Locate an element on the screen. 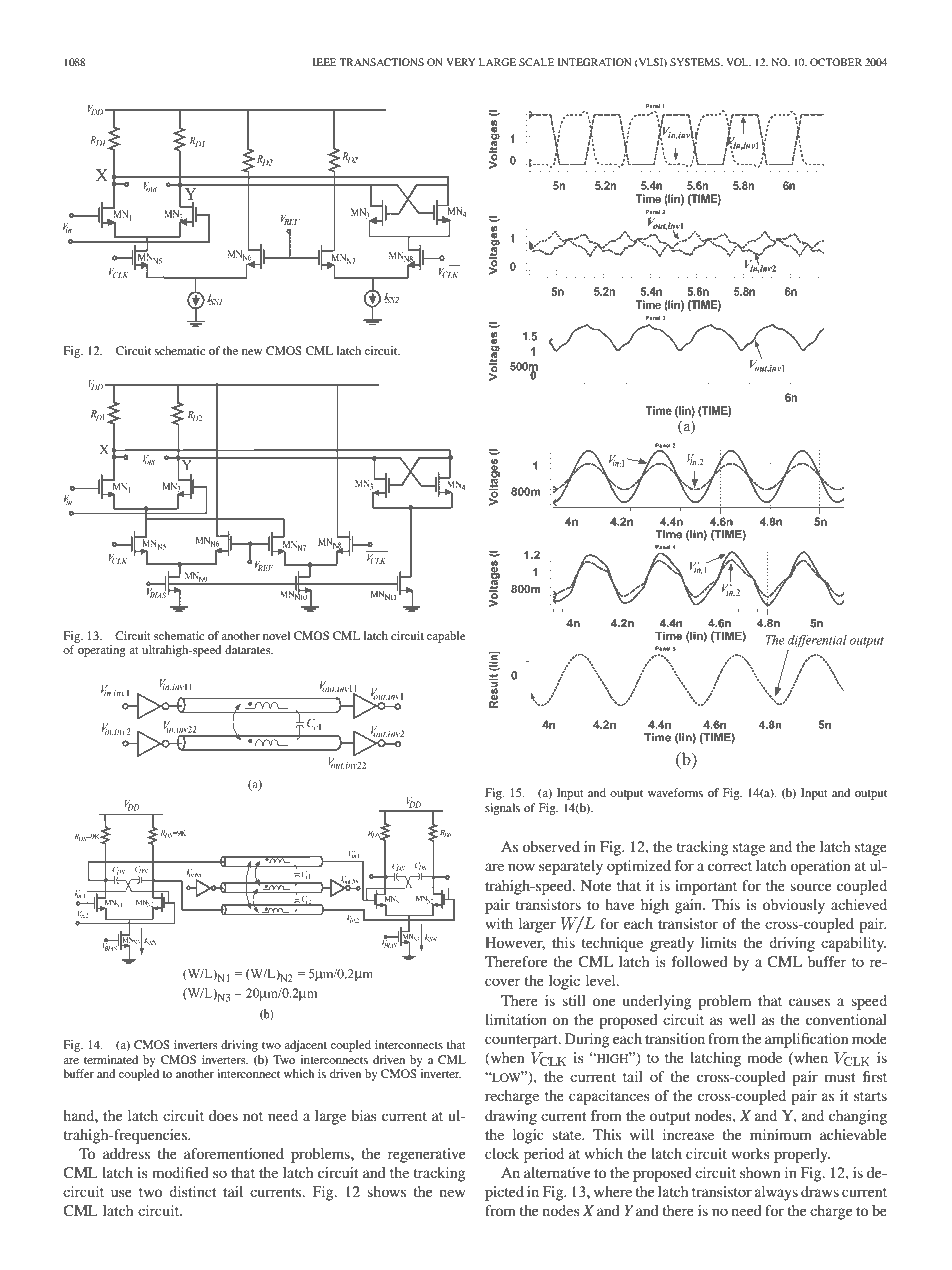 The height and width of the screenshot is (1270, 952). VERY is located at coordinates (461, 62).
